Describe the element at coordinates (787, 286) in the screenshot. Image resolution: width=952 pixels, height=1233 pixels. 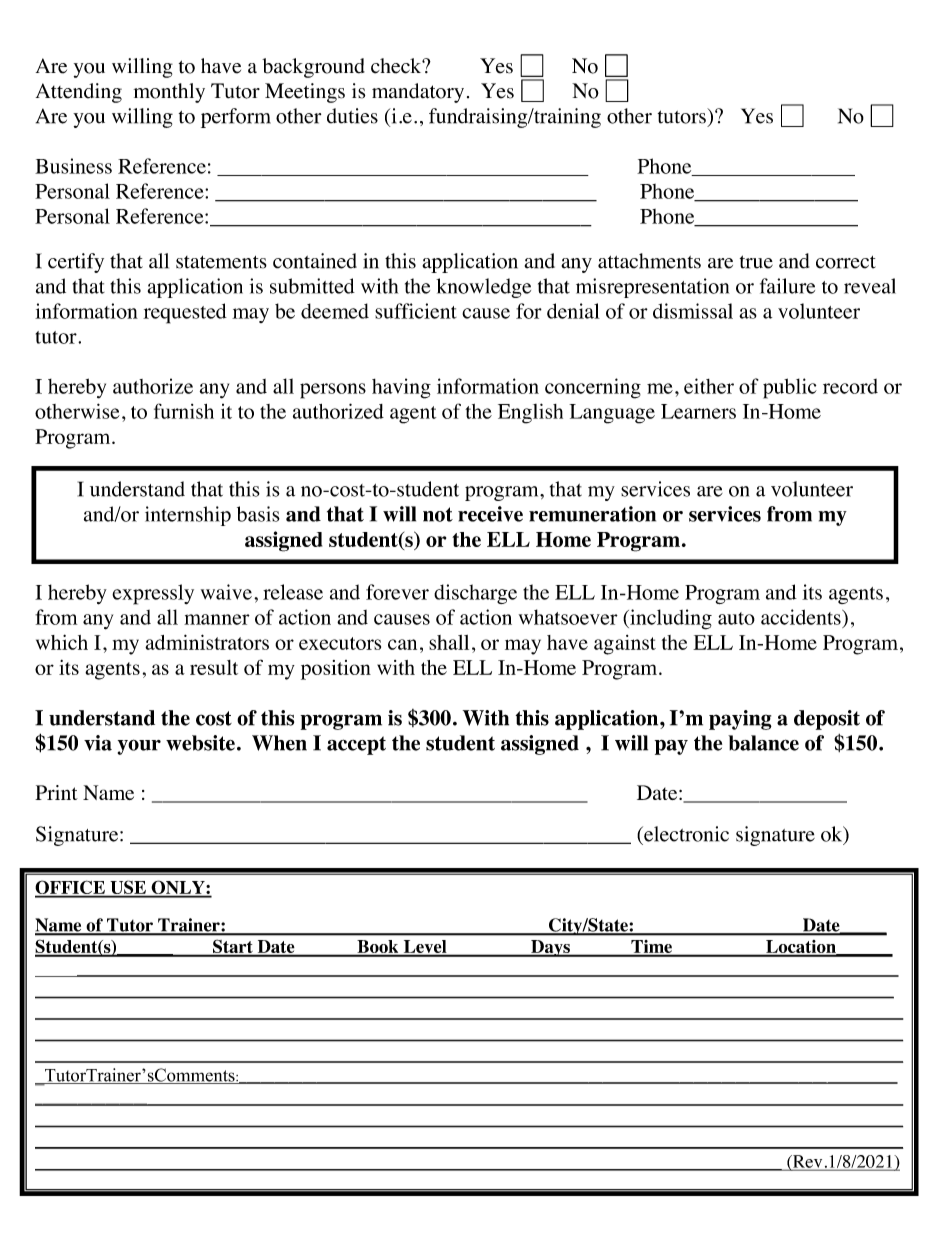
I see `failure` at that location.
